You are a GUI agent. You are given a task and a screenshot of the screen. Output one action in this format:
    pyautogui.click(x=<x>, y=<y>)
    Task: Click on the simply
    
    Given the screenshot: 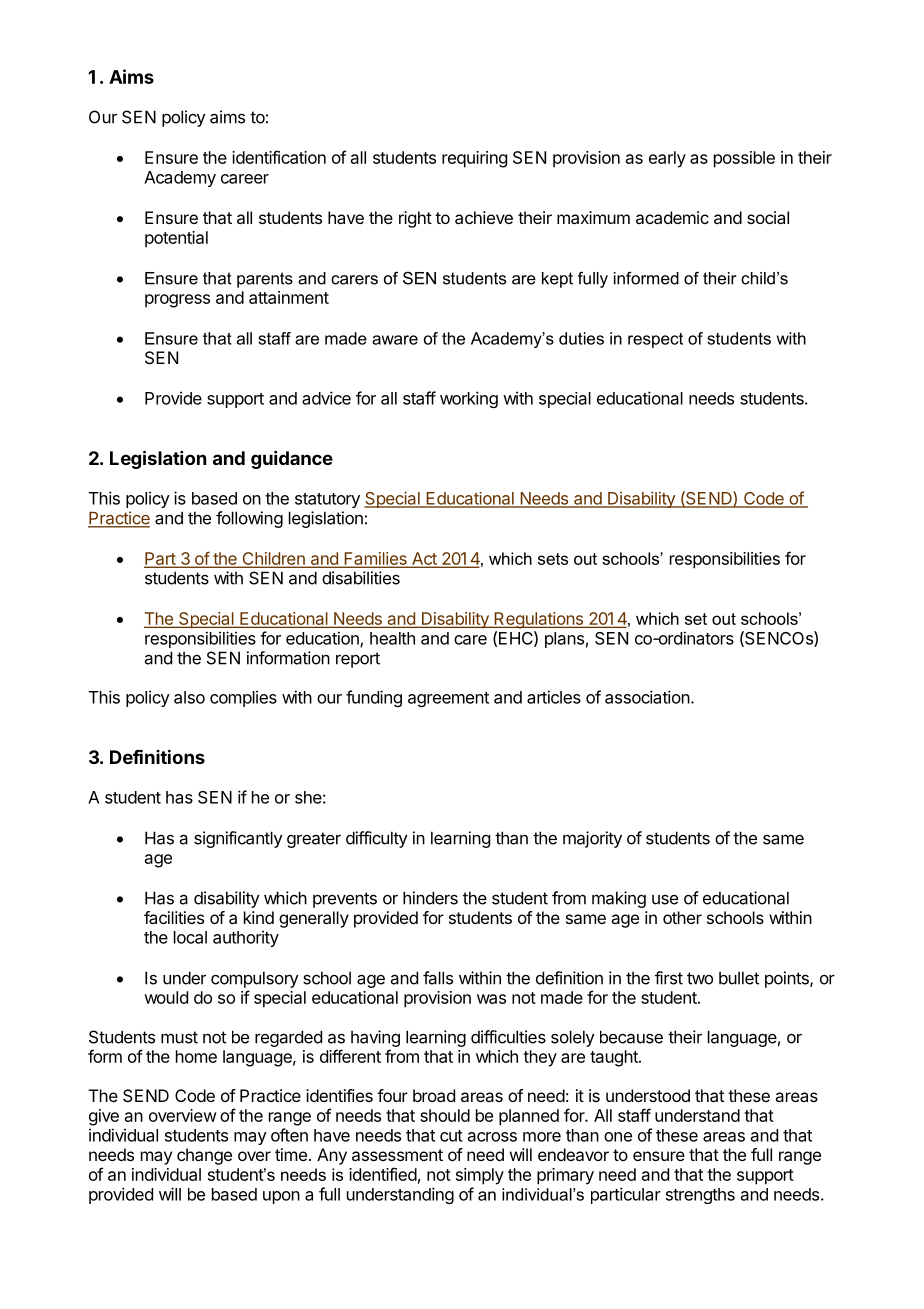 What is the action you would take?
    pyautogui.click(x=480, y=1176)
